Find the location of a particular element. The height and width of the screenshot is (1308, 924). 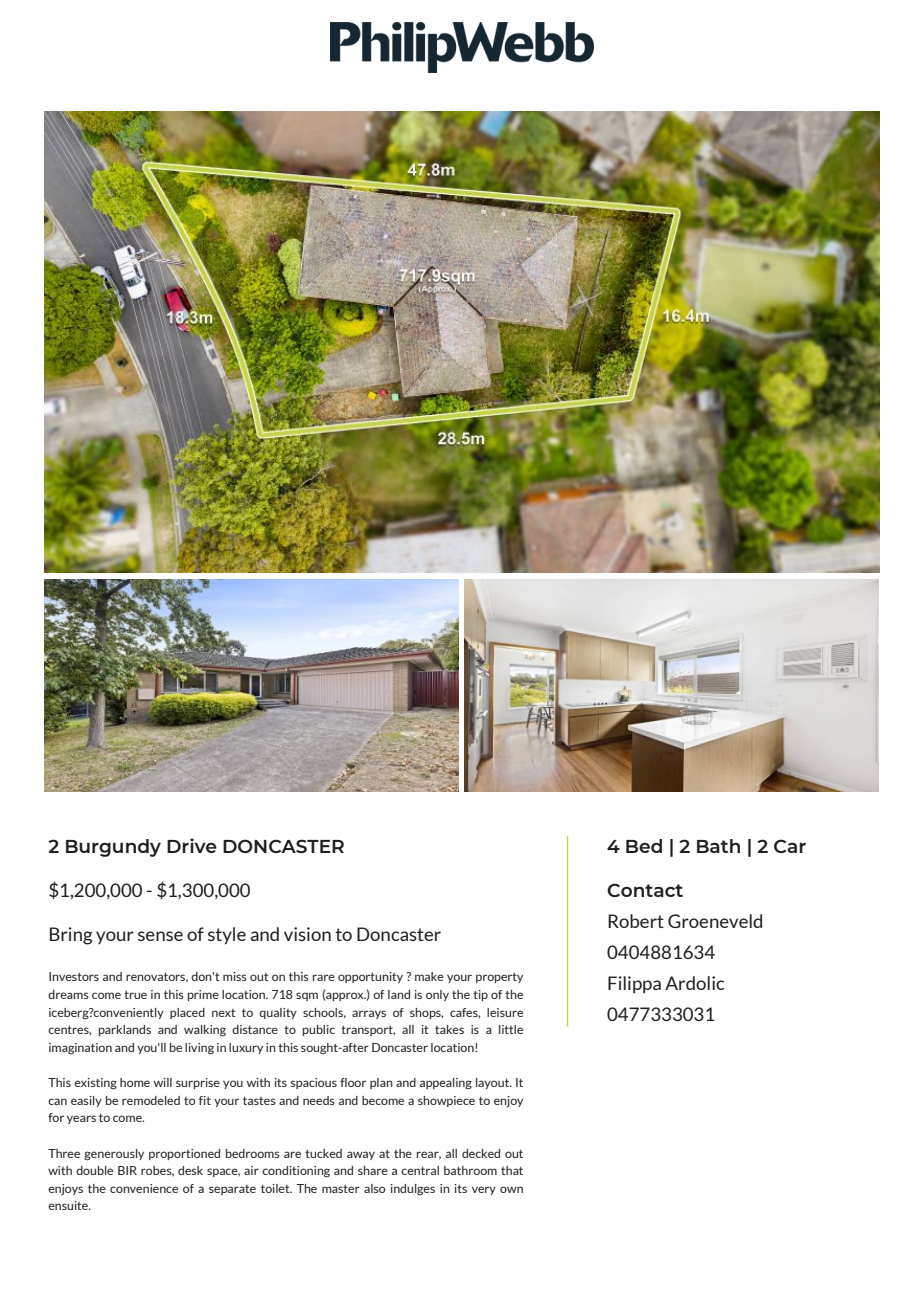

placed is located at coordinates (187, 1013).
